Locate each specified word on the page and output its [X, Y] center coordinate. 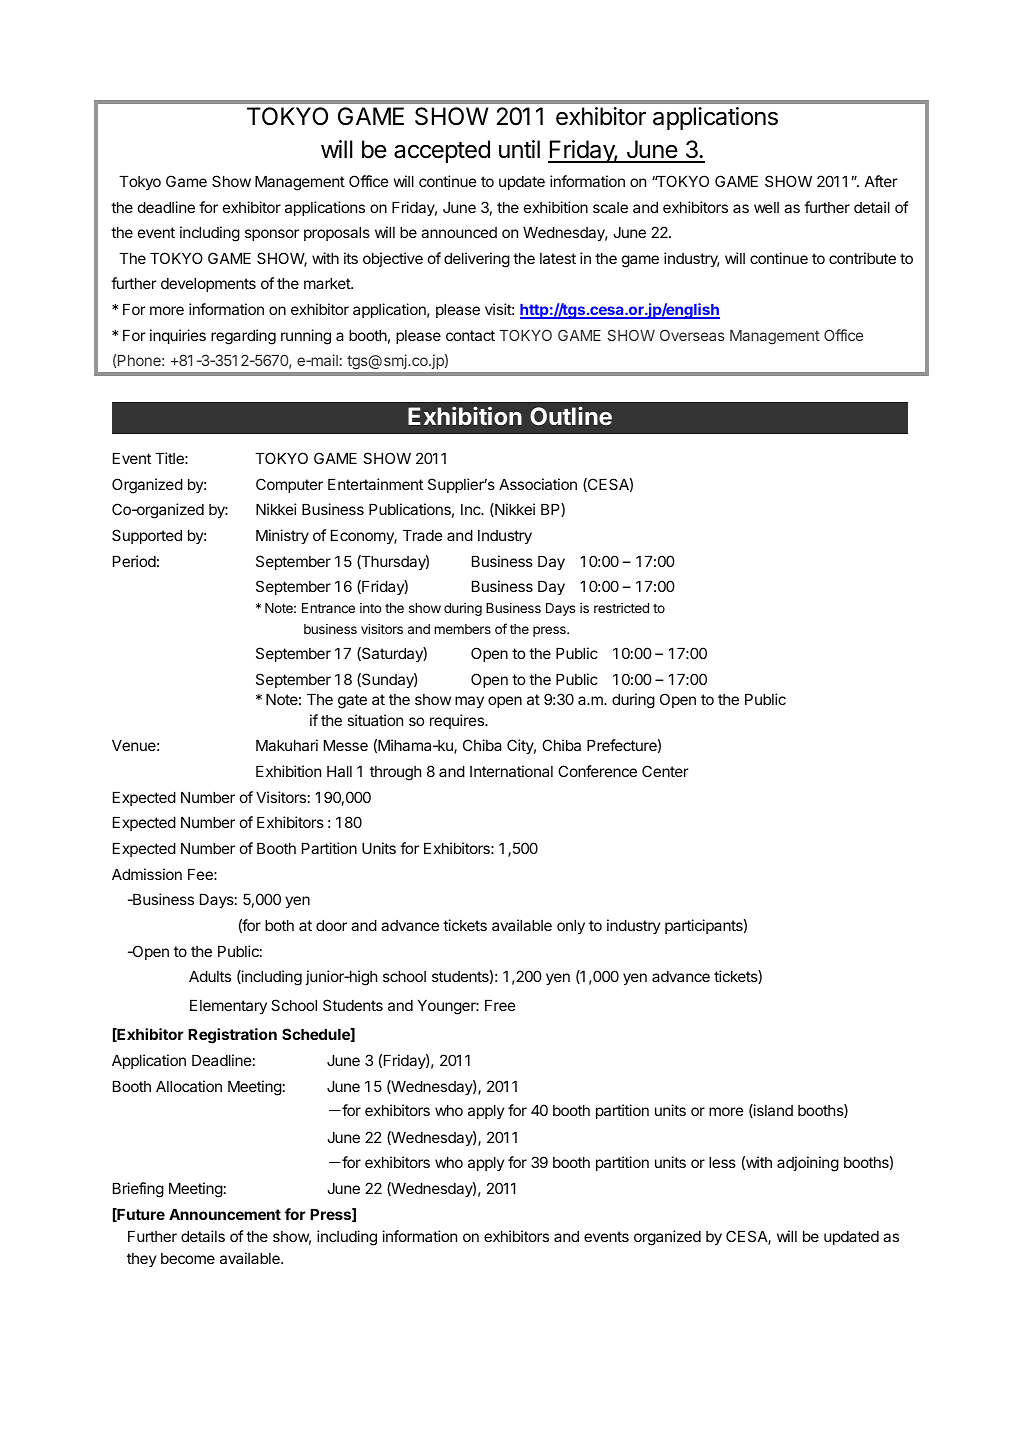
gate [352, 701]
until [519, 149]
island [772, 1111]
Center [665, 771]
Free [500, 1005]
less [722, 1162]
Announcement [225, 1214]
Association [538, 484]
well [766, 207]
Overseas [692, 335]
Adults [210, 976]
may [469, 702]
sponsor [272, 235]
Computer [289, 485]
